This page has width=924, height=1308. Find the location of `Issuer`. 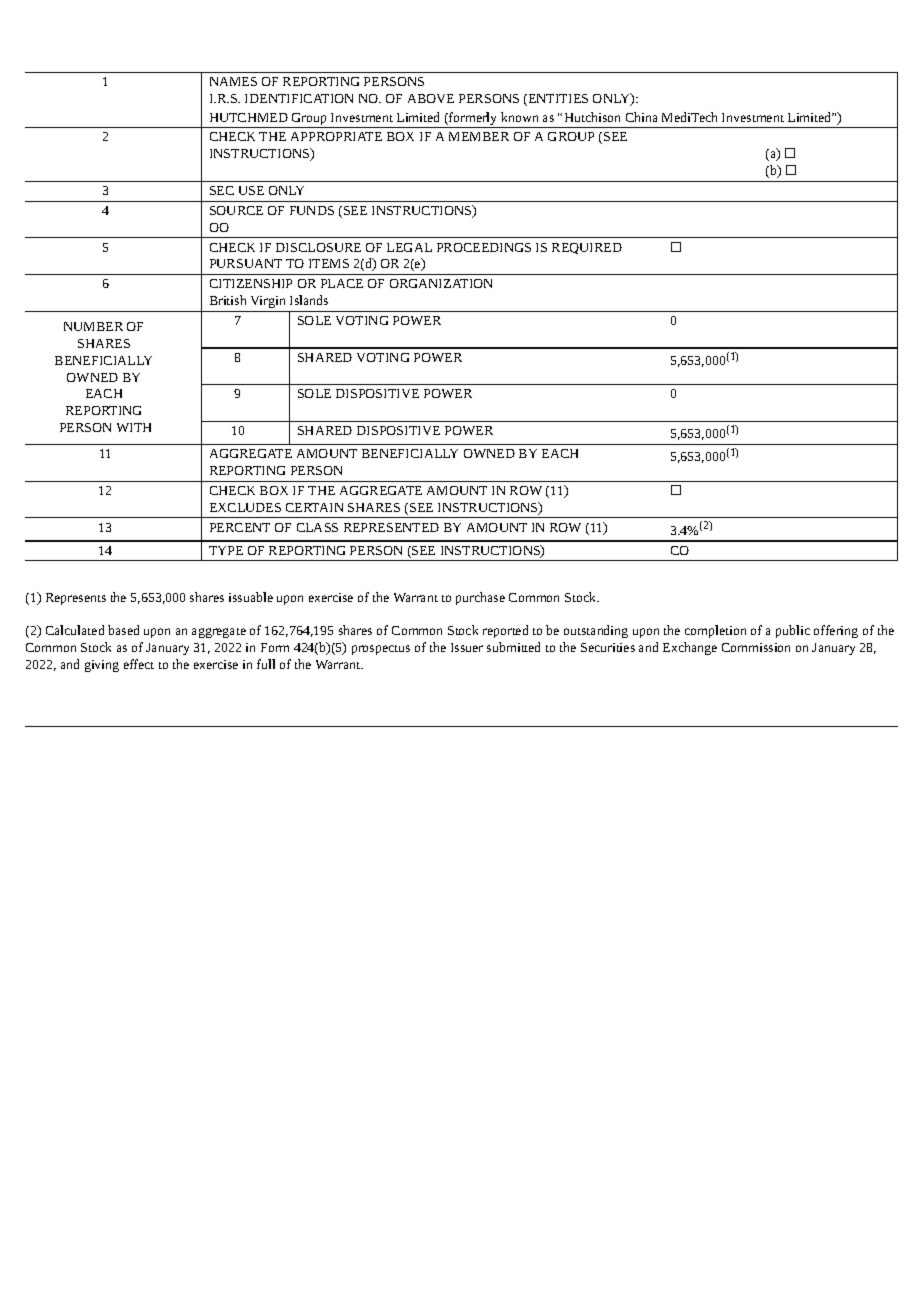

Issuer is located at coordinates (467, 647).
